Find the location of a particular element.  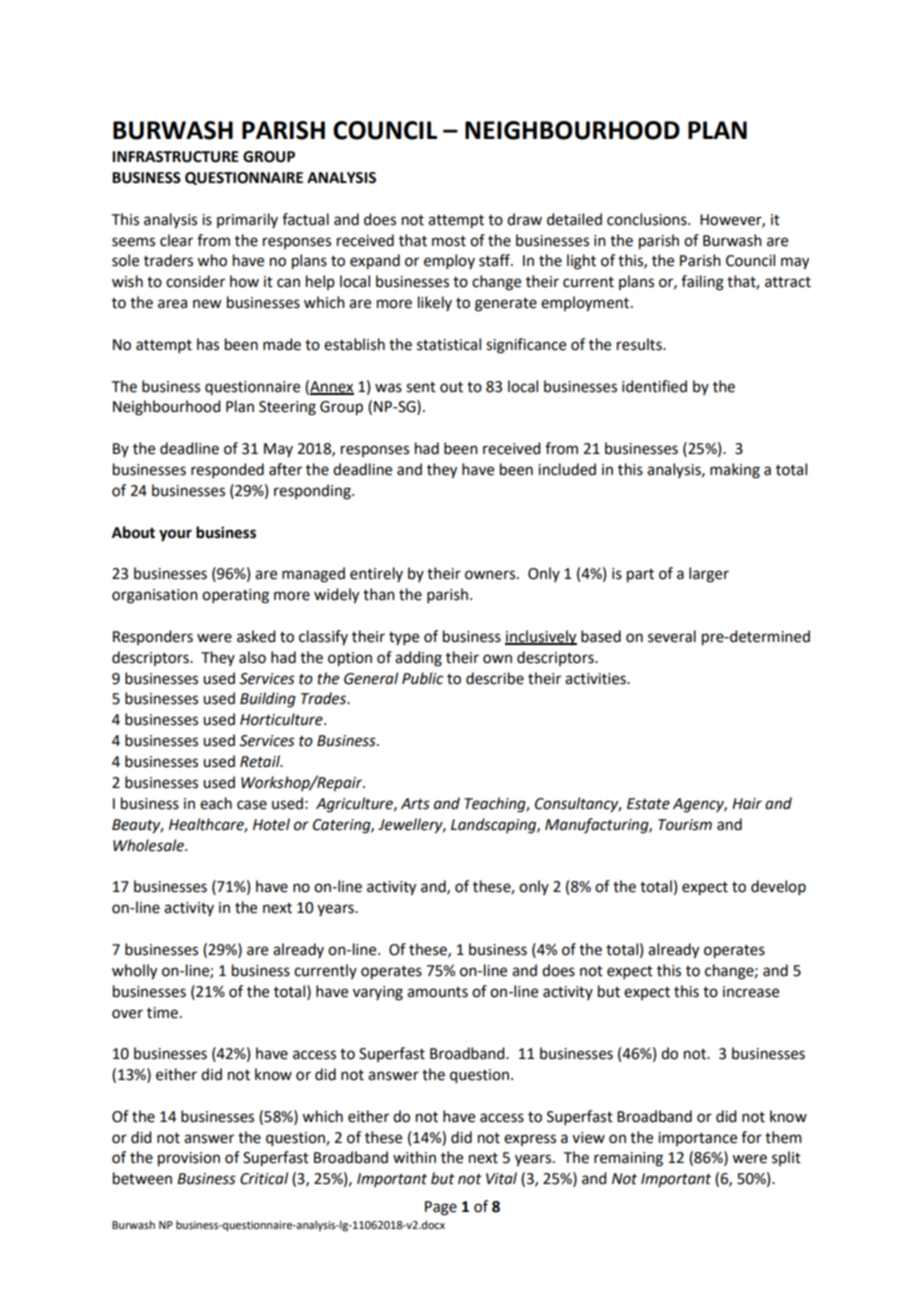

your is located at coordinates (175, 535).
